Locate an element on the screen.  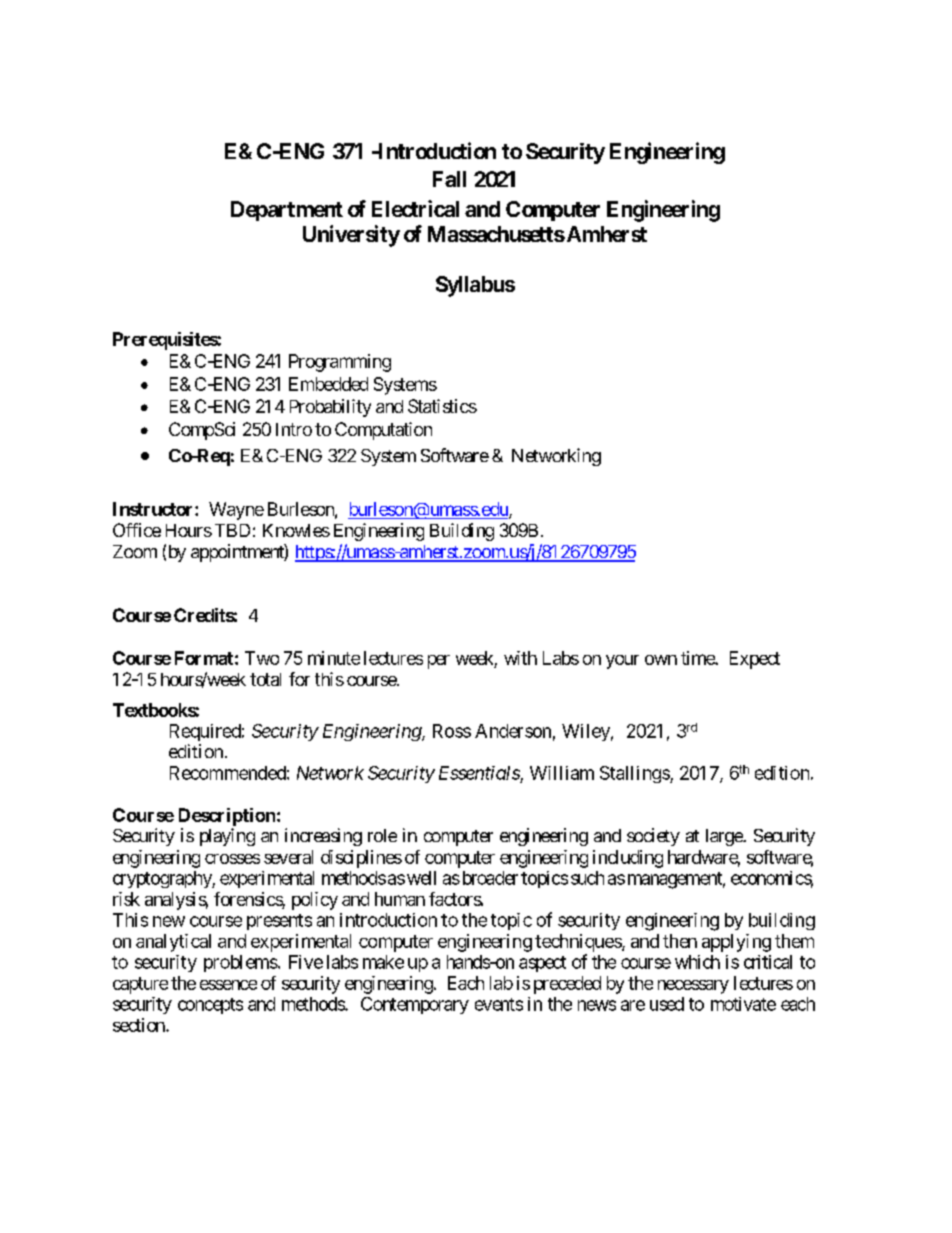
Fall is located at coordinates (449, 179).
